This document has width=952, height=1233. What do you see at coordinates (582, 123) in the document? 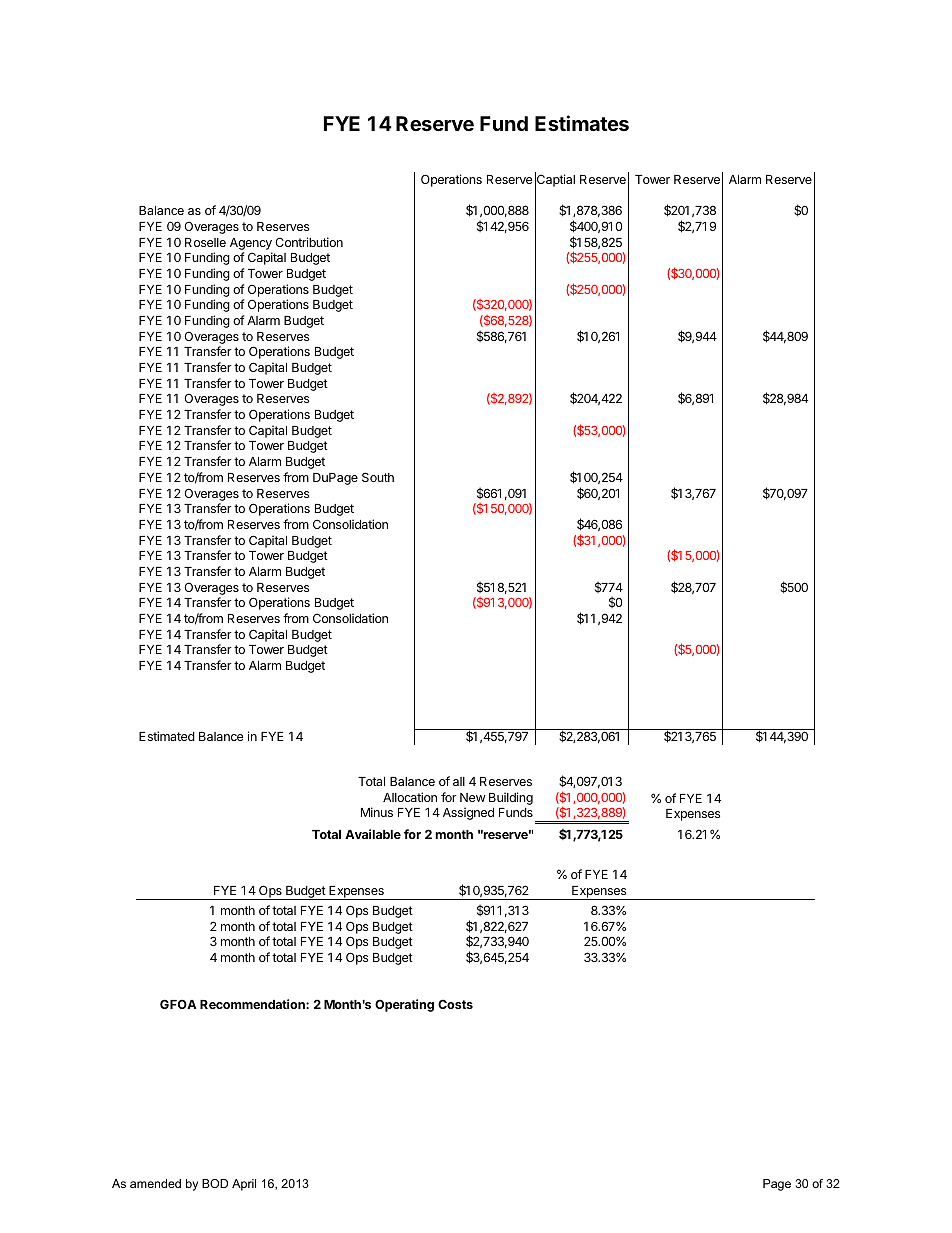
I see `Estimates` at bounding box center [582, 123].
